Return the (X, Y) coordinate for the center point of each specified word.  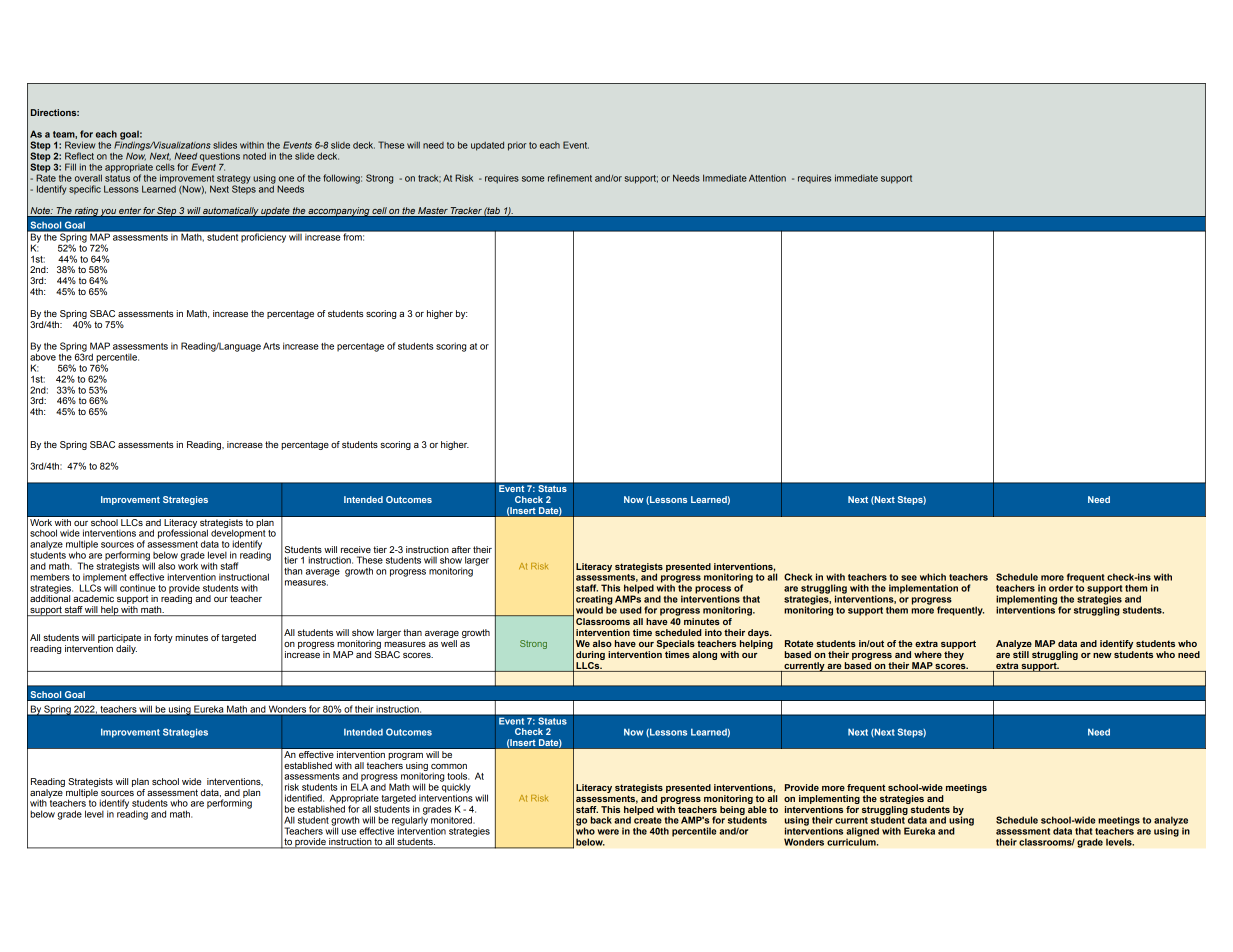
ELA (359, 786)
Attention (767, 178)
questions (220, 157)
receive (356, 549)
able (757, 808)
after (461, 549)
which (933, 577)
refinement (570, 178)
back (601, 820)
